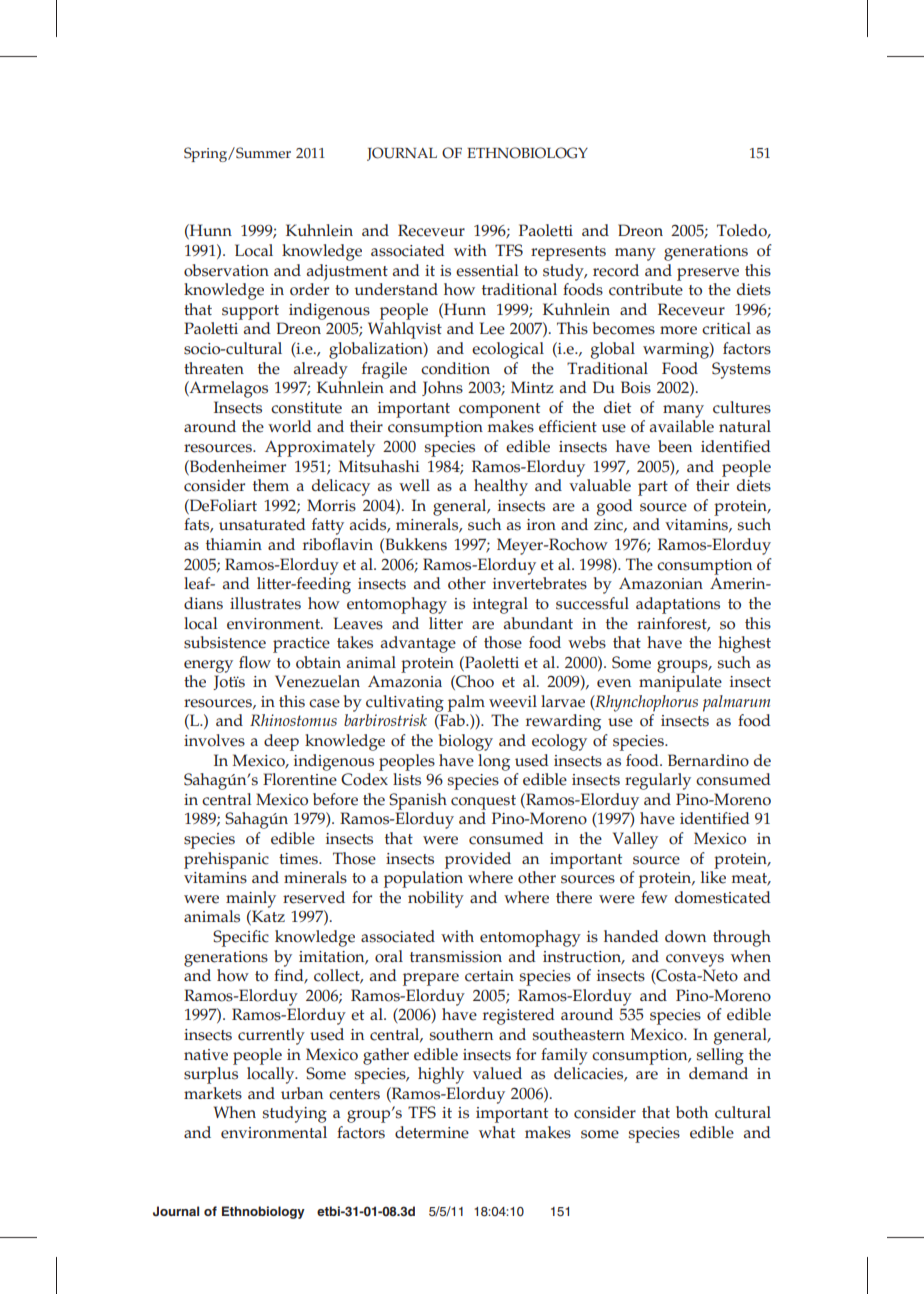  What do you see at coordinates (513, 701) in the screenshot?
I see `weevil` at bounding box center [513, 701].
